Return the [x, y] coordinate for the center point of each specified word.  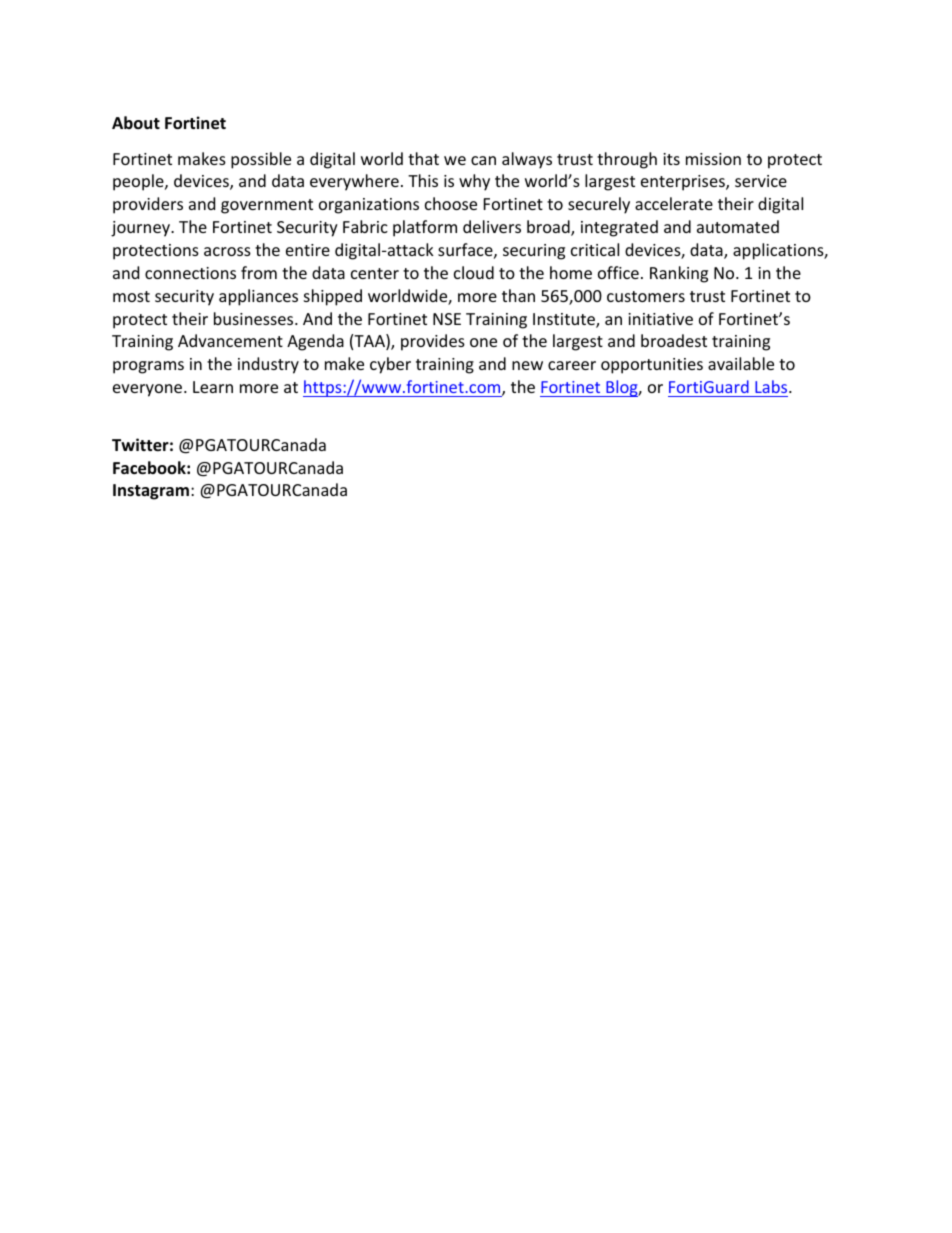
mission [713, 159]
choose [451, 203]
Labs [772, 386]
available [741, 363]
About [136, 123]
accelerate [674, 203]
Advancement [230, 340]
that [423, 158]
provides [433, 342]
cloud [474, 272]
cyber [390, 365]
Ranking [679, 274]
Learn [213, 387]
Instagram [151, 492]
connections [190, 273]
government [267, 206]
